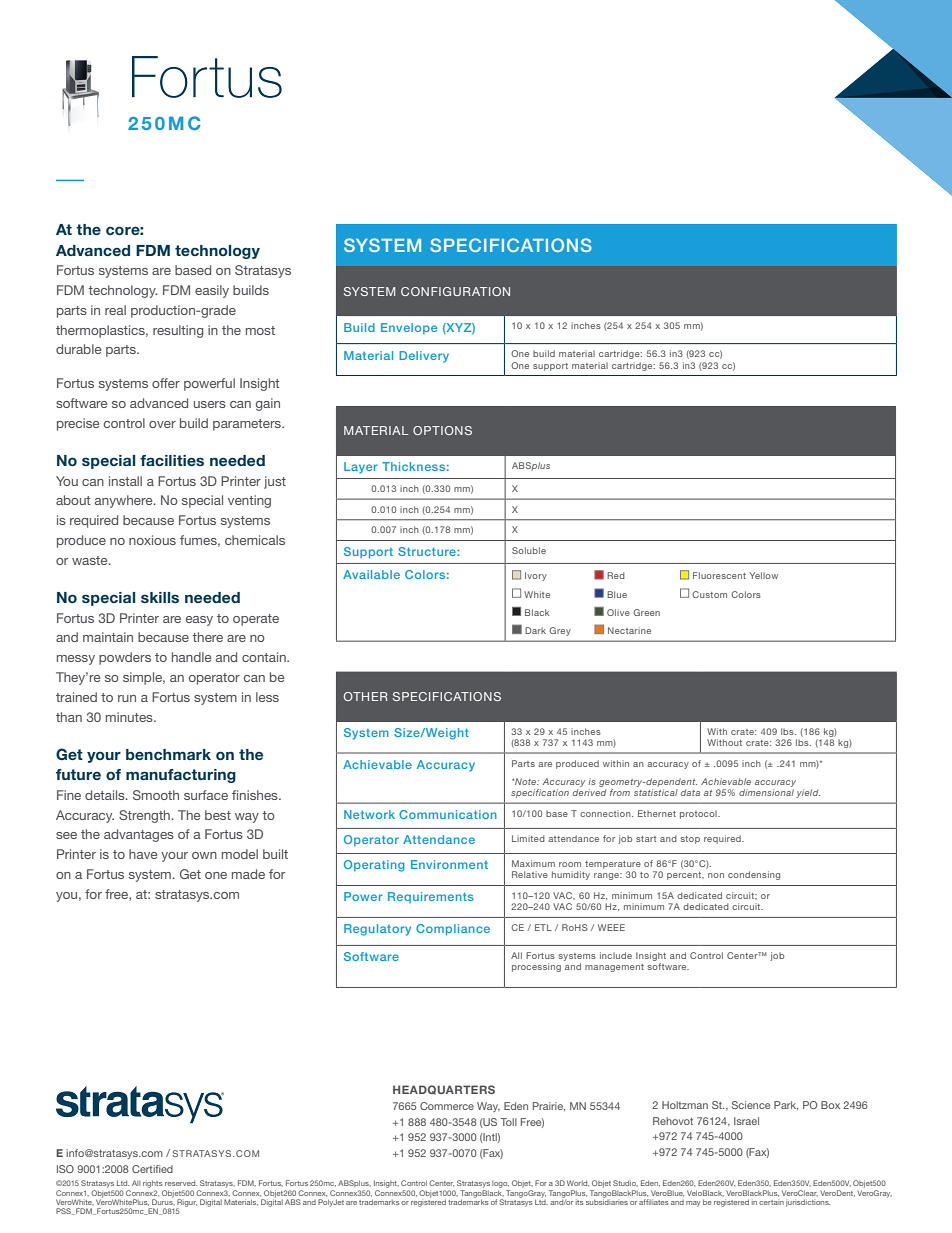 The height and width of the document is (1233, 952). What do you see at coordinates (448, 814) in the document?
I see `Communication` at bounding box center [448, 814].
